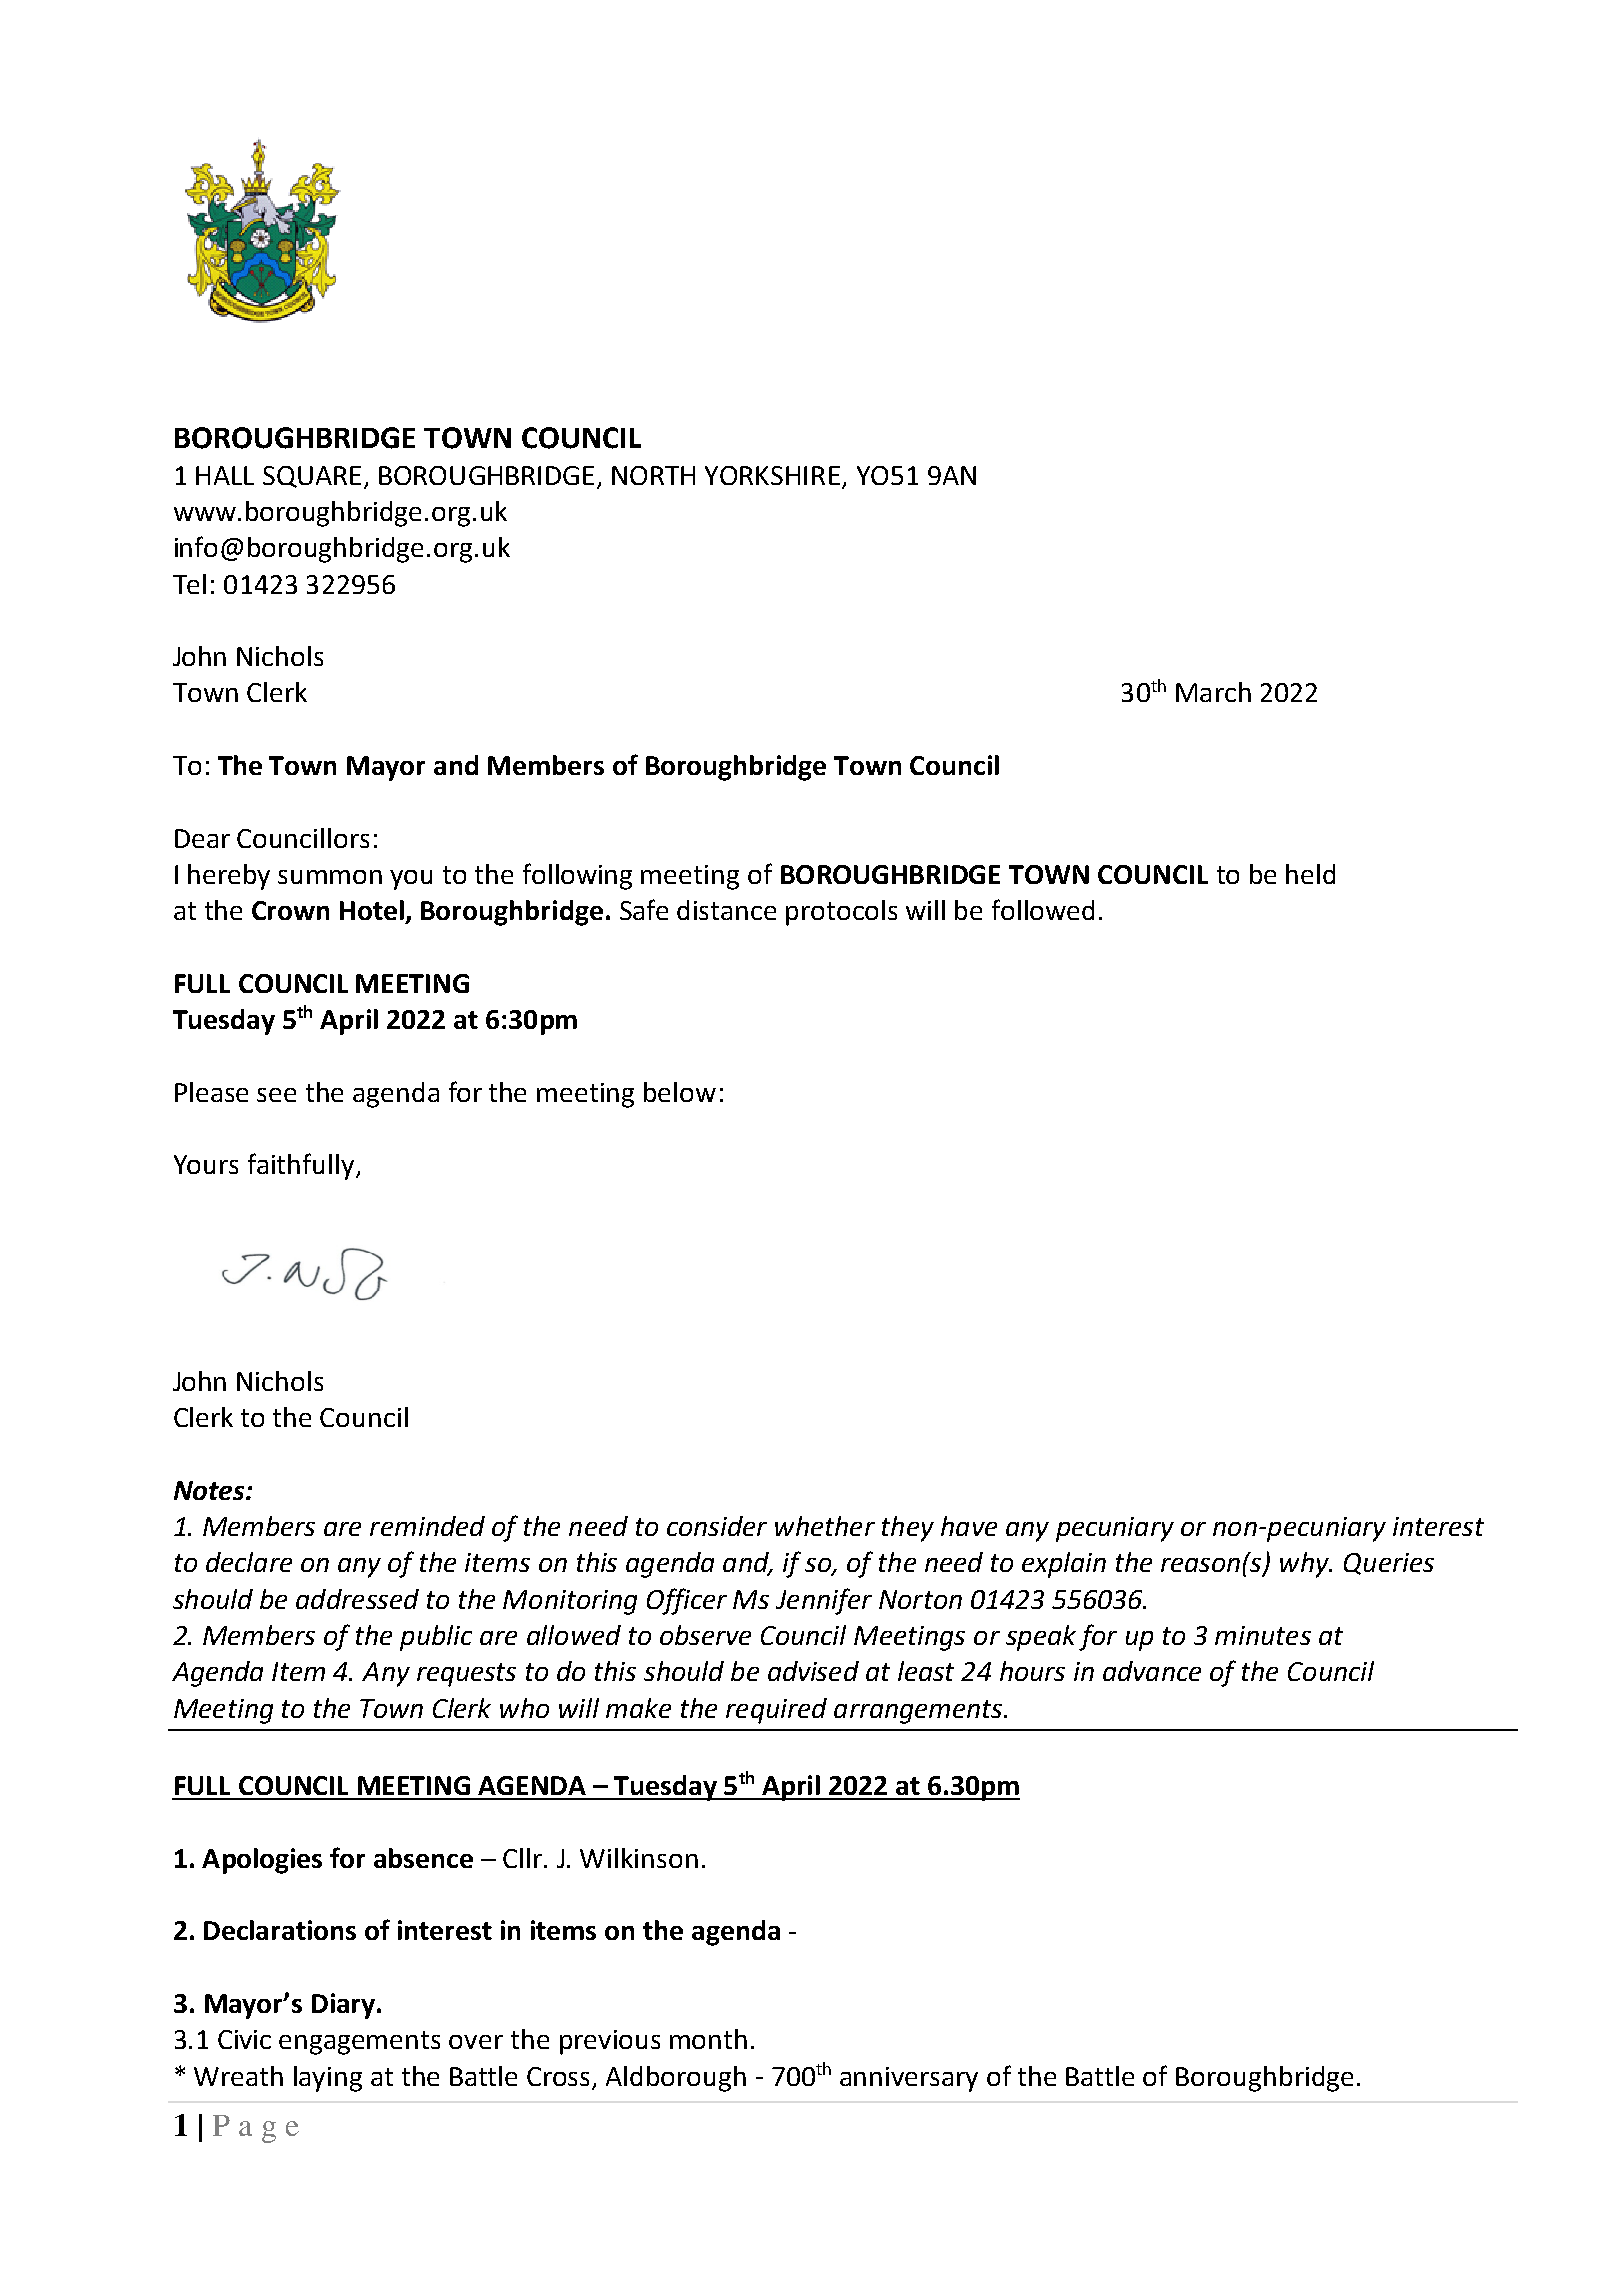 The width and height of the screenshot is (1609, 2276). I want to click on engagements, so click(359, 2043).
